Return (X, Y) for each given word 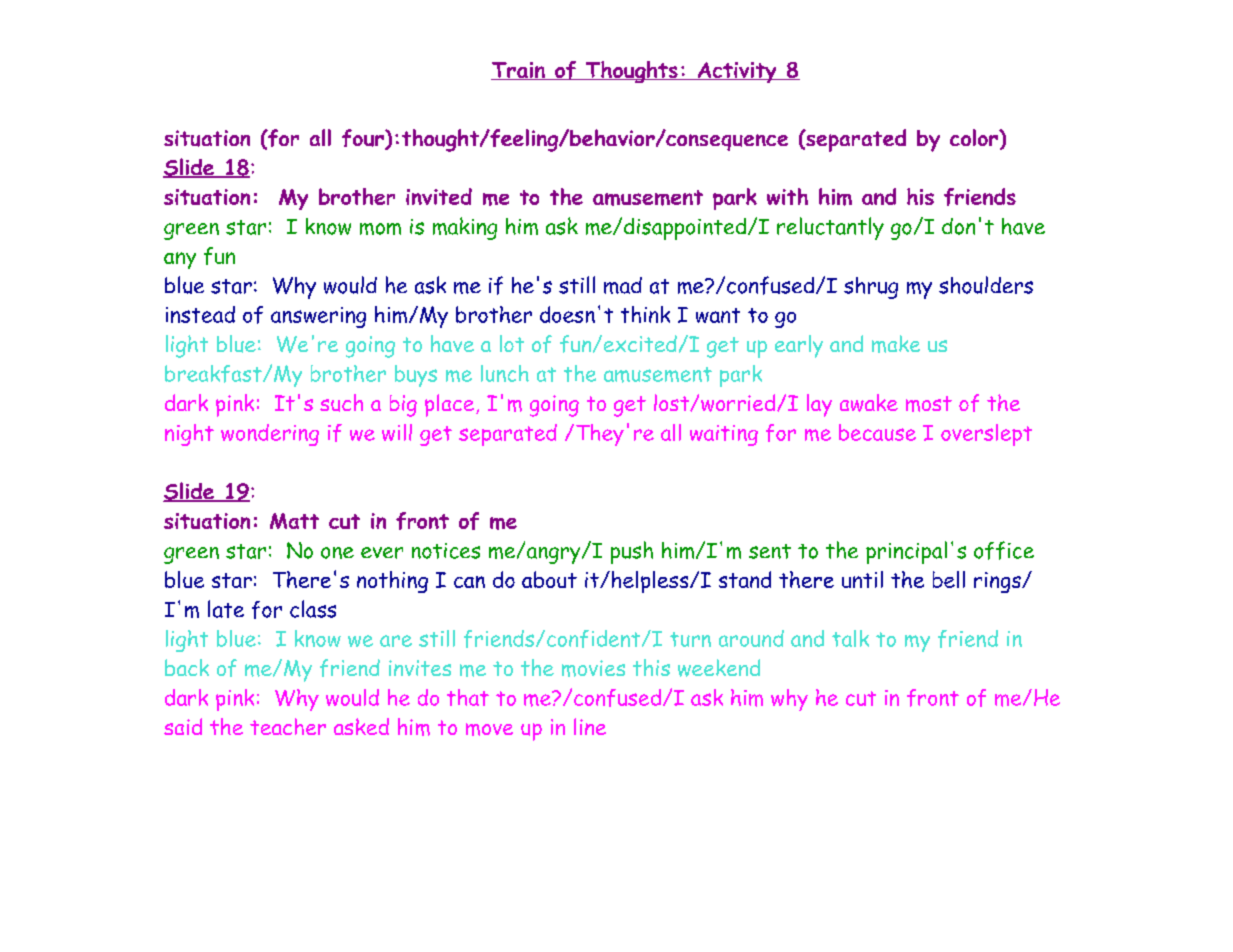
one (337, 553)
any (180, 260)
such (341, 403)
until (862, 579)
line (590, 726)
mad (623, 285)
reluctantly (830, 228)
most (929, 404)
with (787, 196)
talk (850, 638)
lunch (505, 373)
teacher (288, 726)
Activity (737, 72)
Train (519, 71)
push (632, 552)
